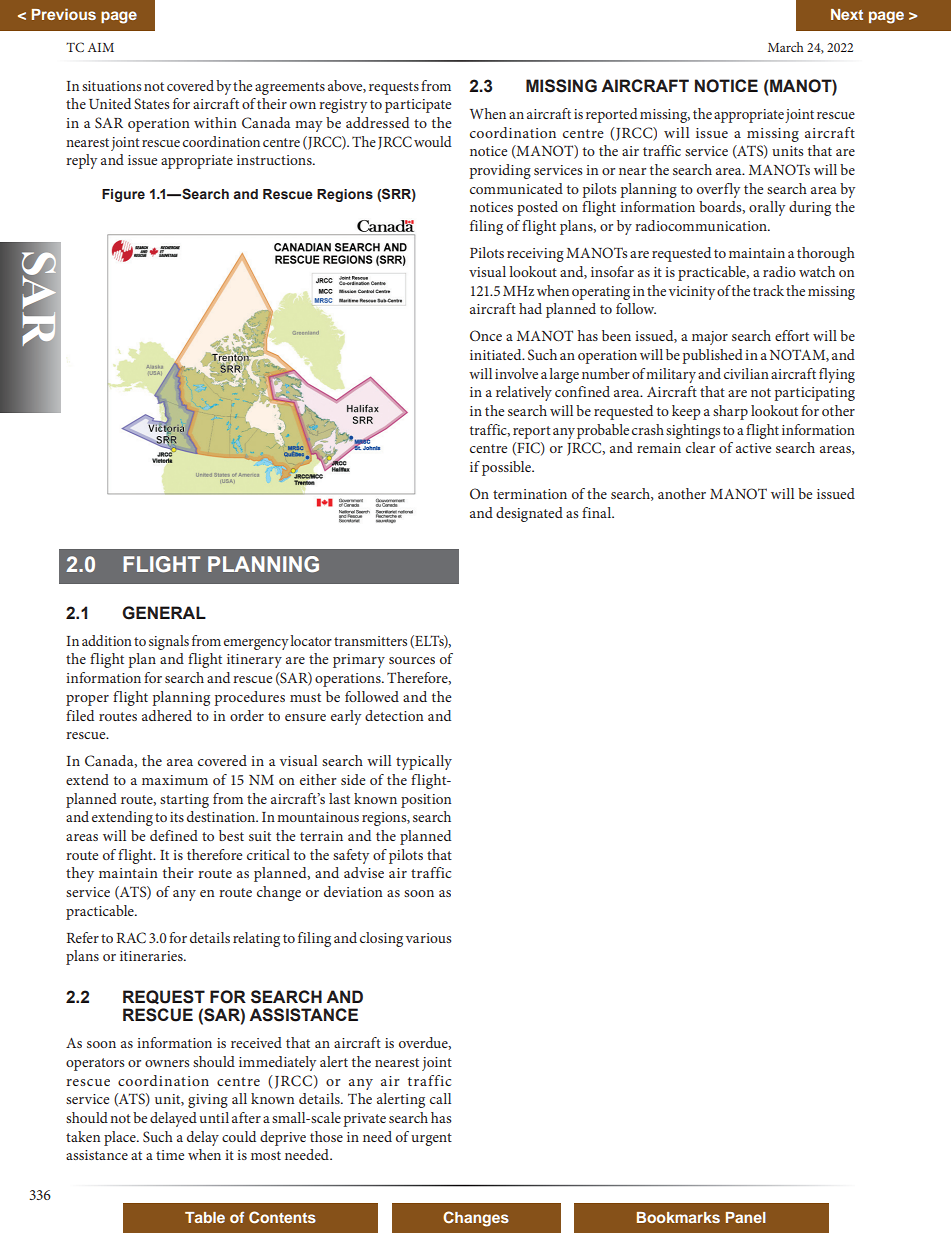 This screenshot has height=1233, width=952. I want to click on GENERAL, so click(164, 613).
